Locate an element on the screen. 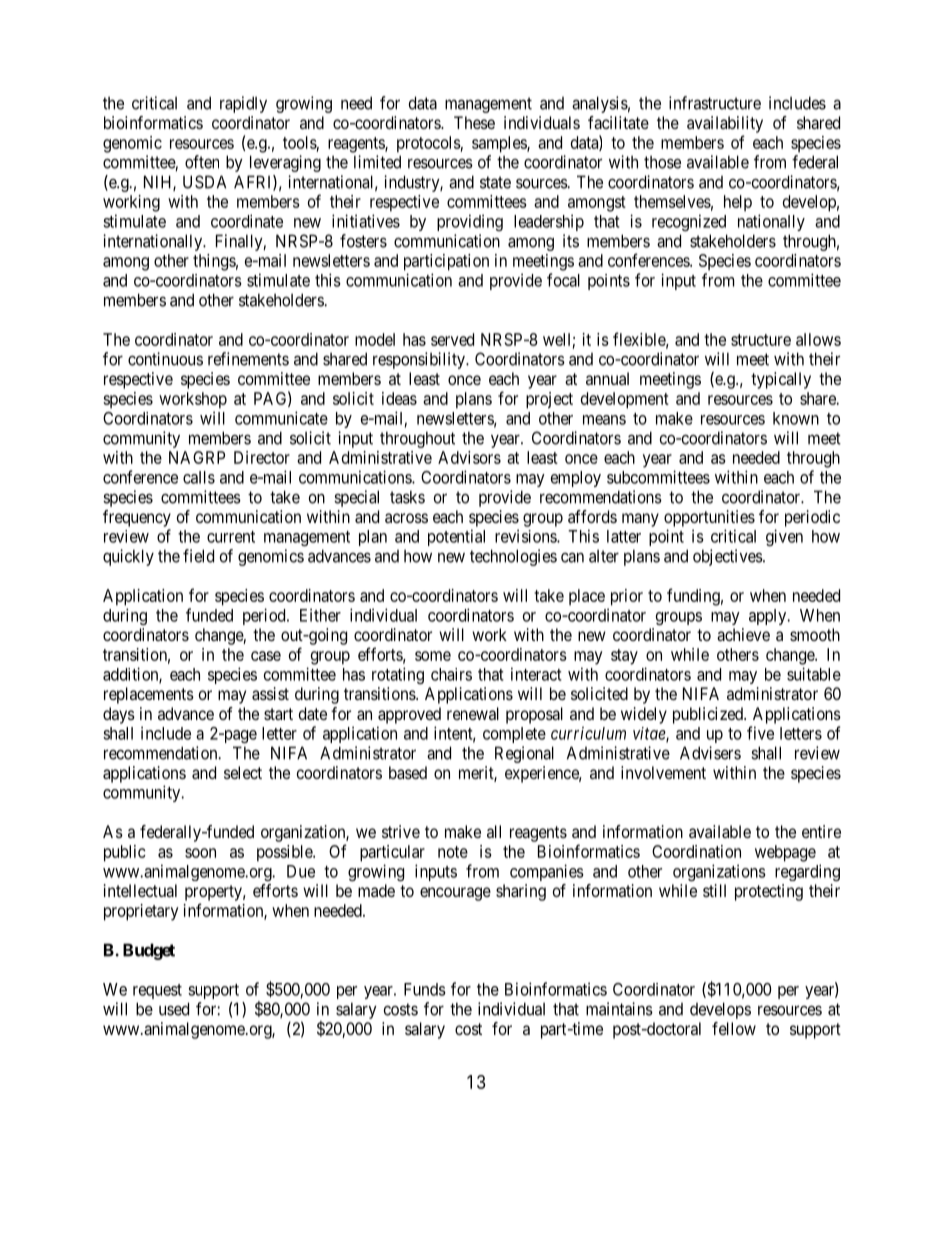 The width and height of the screenshot is (952, 1233). used is located at coordinates (174, 1009).
